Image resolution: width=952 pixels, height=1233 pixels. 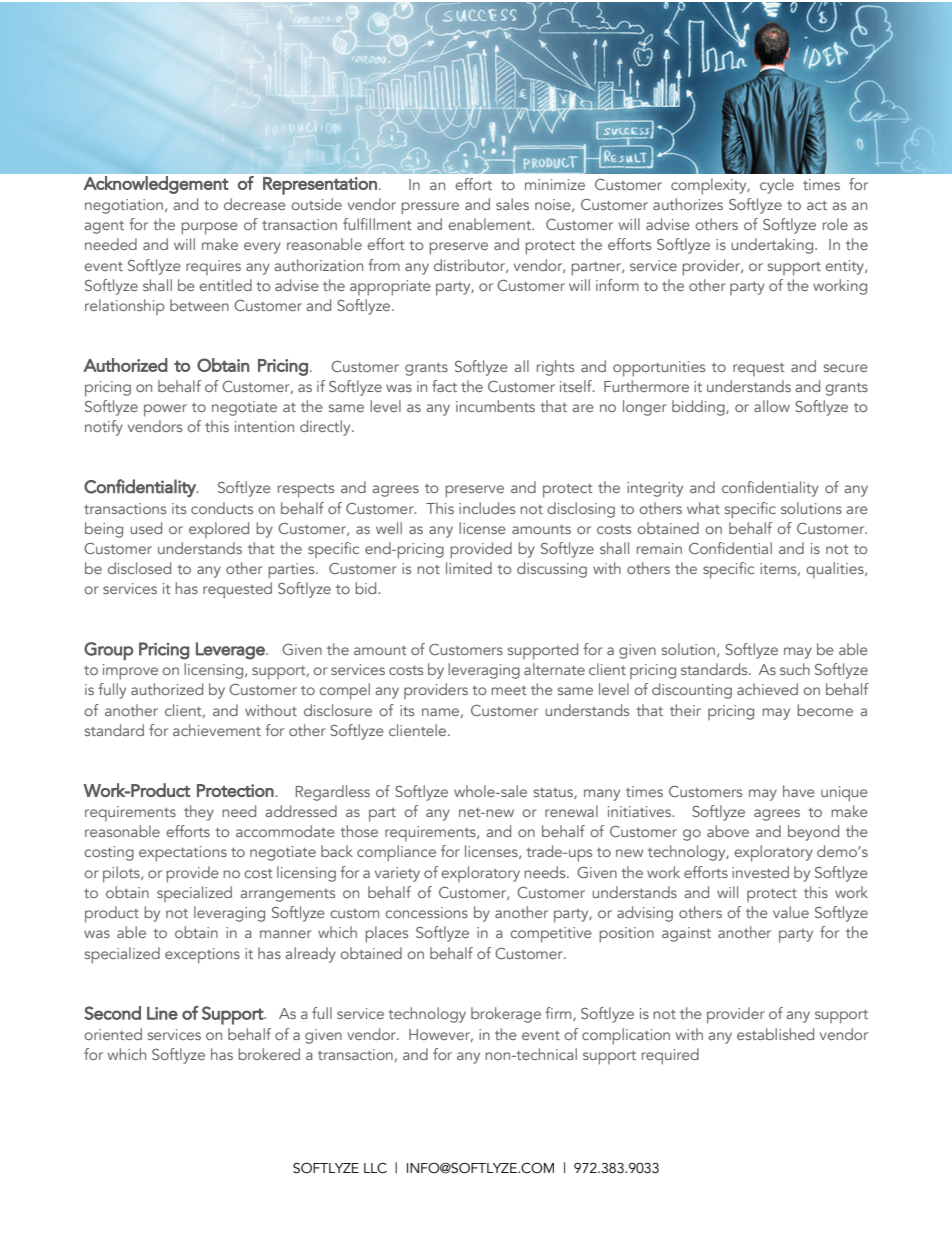 I want to click on purpose, so click(x=209, y=228).
